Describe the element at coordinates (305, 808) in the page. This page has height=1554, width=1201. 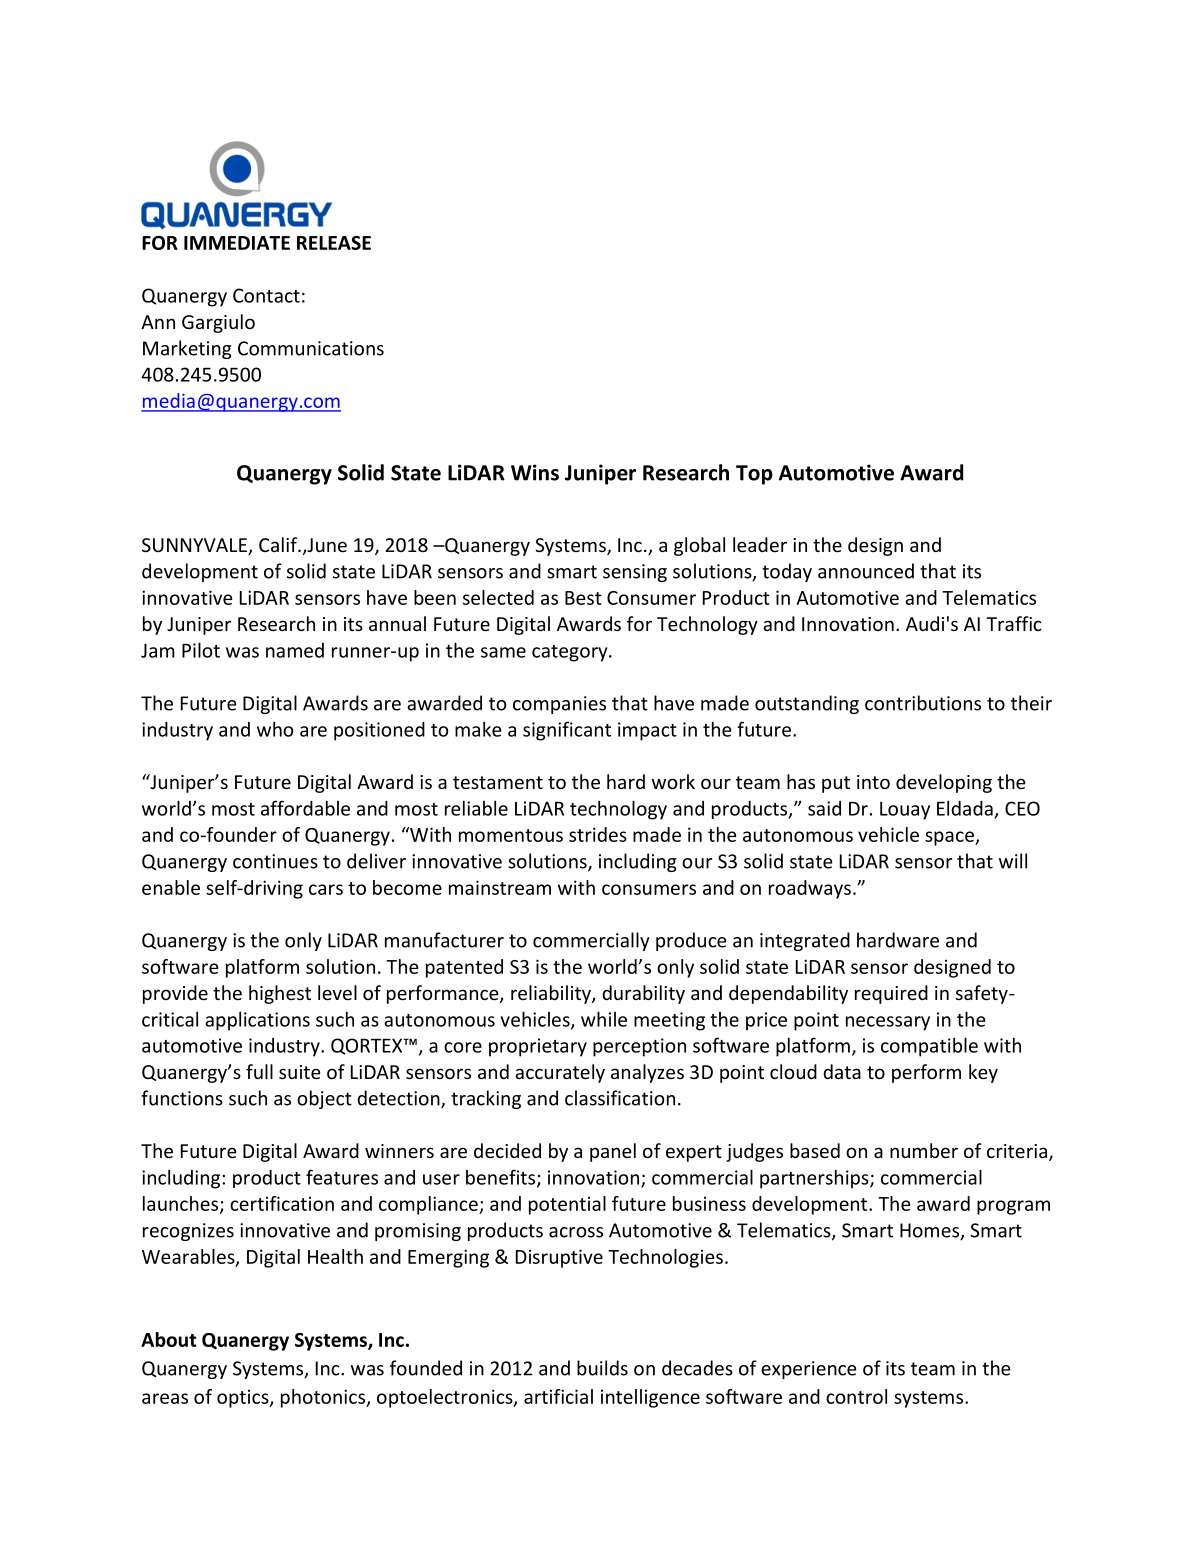
I see `affordable` at that location.
